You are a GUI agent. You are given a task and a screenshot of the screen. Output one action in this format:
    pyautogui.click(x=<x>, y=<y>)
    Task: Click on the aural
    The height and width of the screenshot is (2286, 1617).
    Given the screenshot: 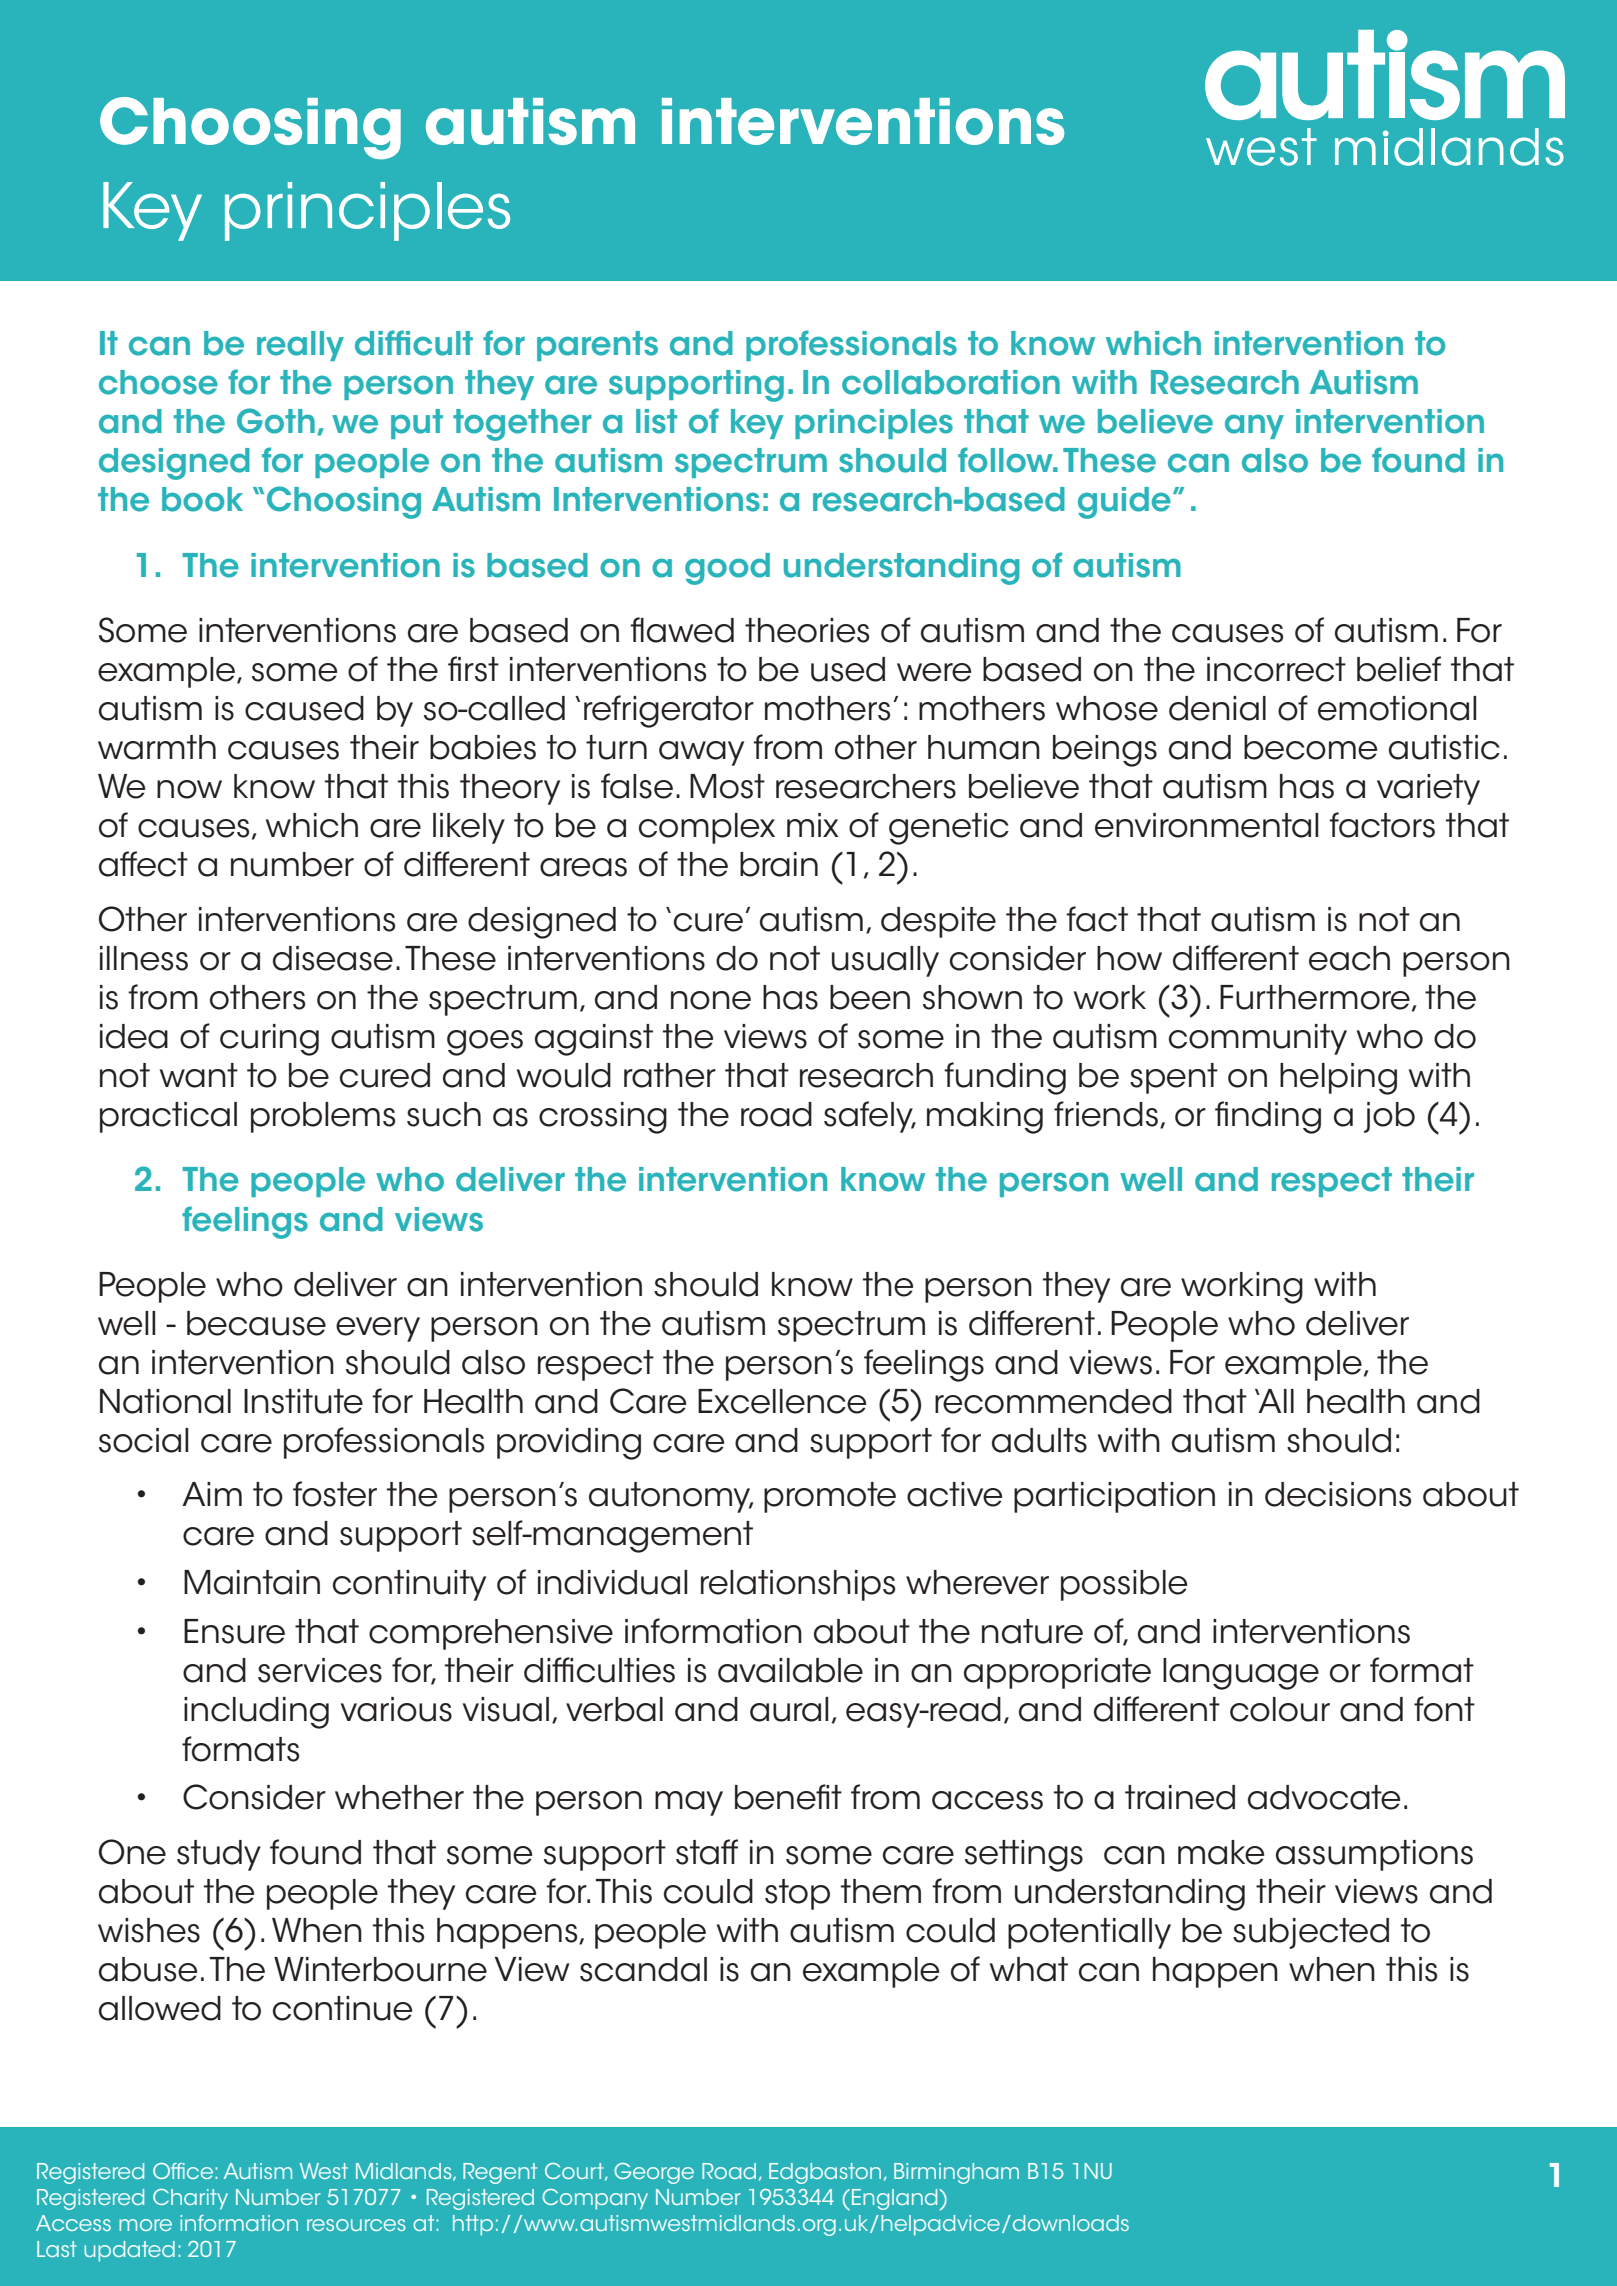 What is the action you would take?
    pyautogui.click(x=789, y=1709)
